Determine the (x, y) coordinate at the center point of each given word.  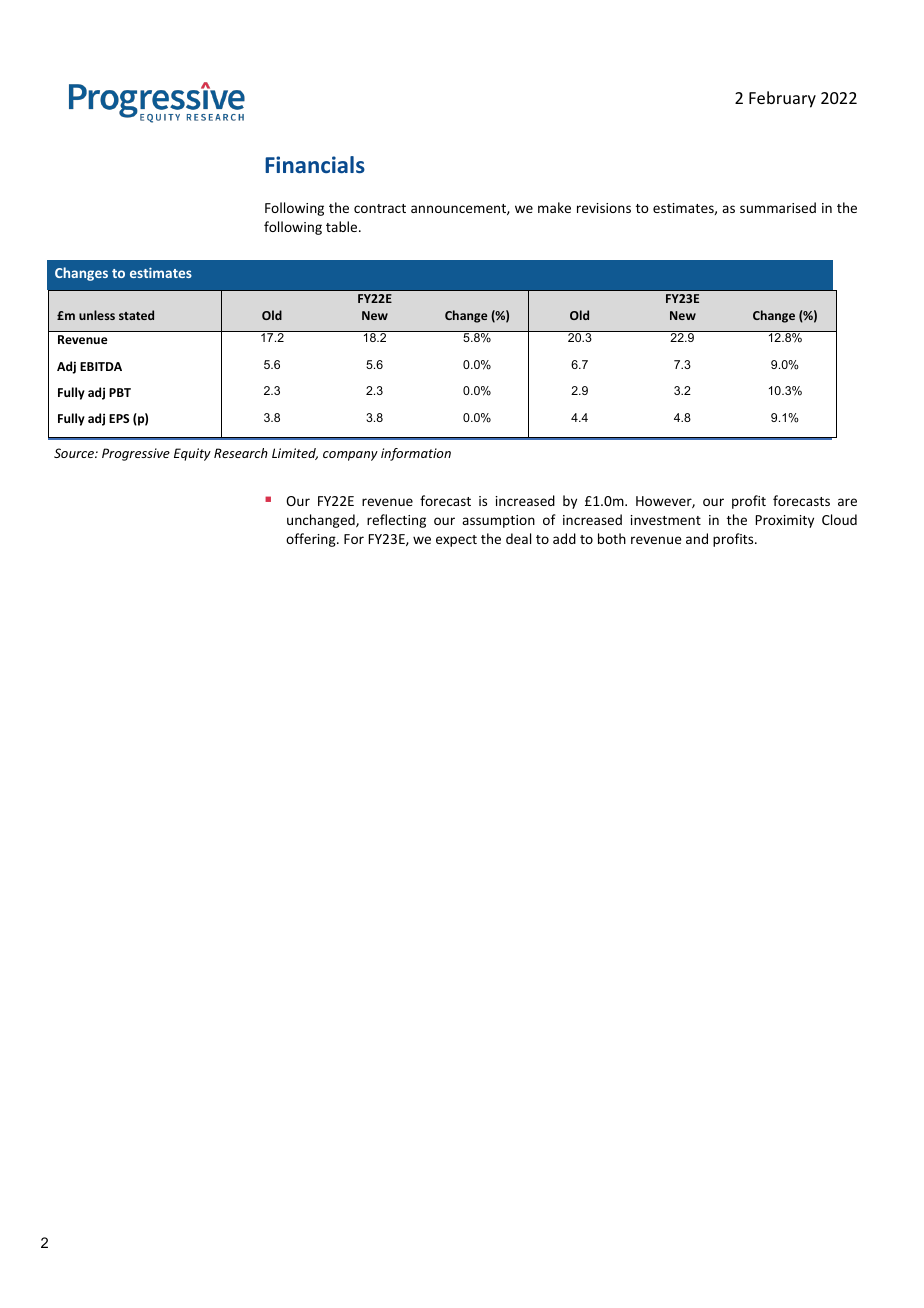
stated (136, 315)
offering (312, 540)
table (343, 226)
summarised (778, 207)
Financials (315, 164)
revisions (604, 208)
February (782, 99)
